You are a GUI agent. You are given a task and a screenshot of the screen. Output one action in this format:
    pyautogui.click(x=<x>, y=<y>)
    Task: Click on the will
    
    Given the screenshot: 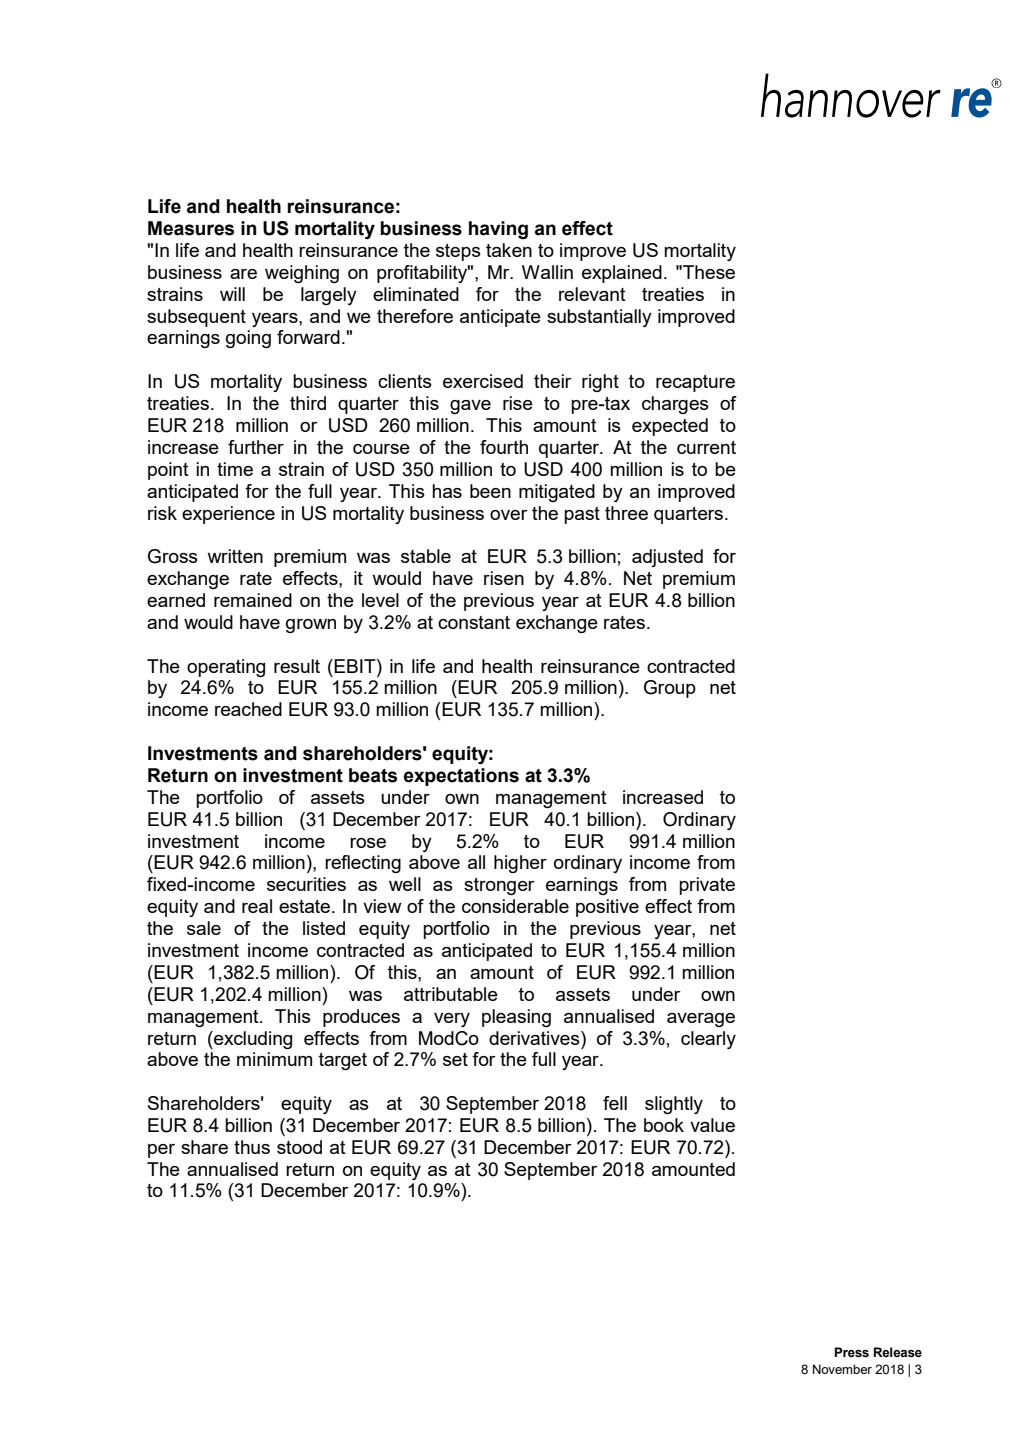 What is the action you would take?
    pyautogui.click(x=232, y=294)
